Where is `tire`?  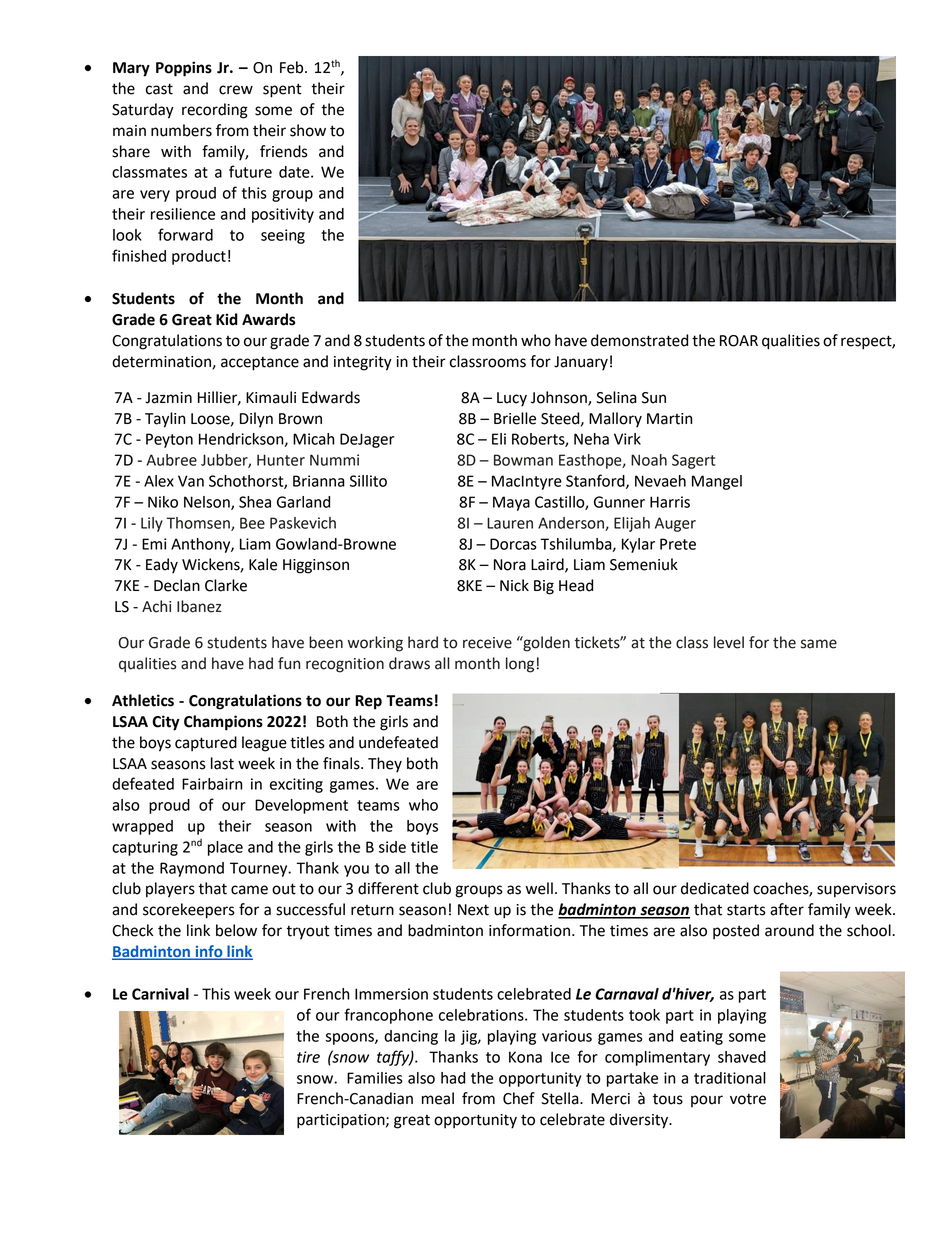
tire is located at coordinates (308, 1057).
